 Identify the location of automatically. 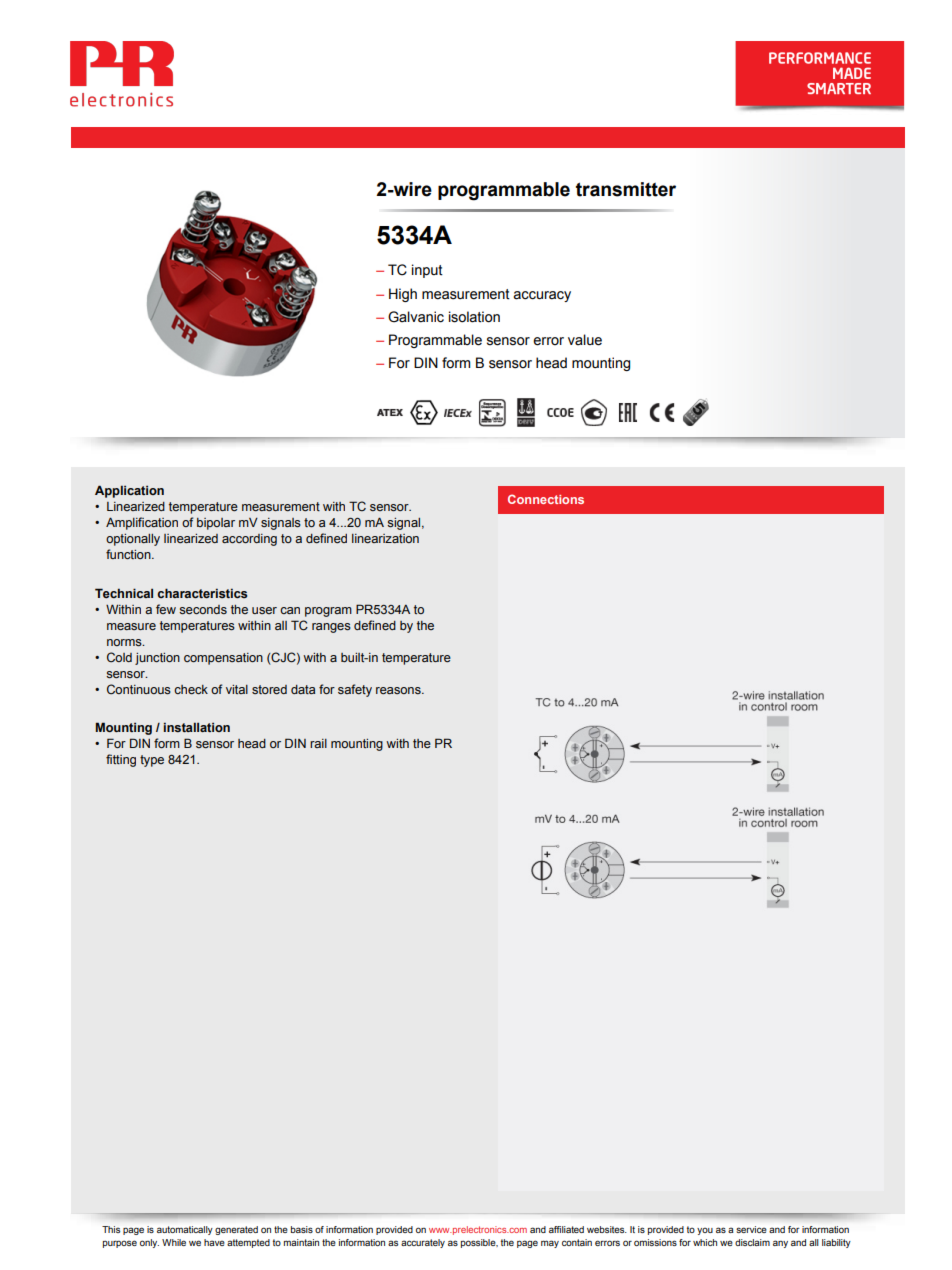
(185, 1230).
